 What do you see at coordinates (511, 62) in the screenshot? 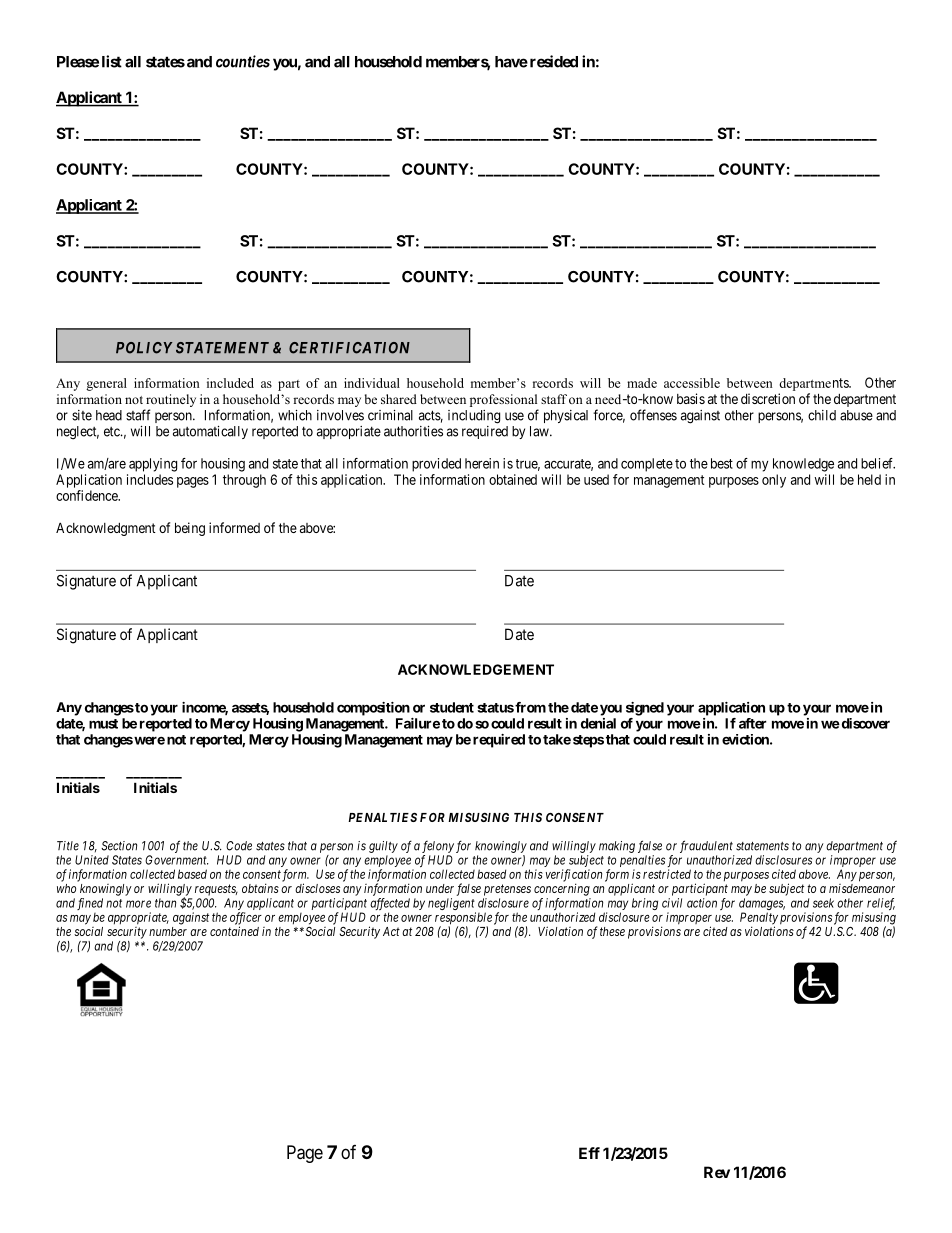
I see `have` at bounding box center [511, 62].
